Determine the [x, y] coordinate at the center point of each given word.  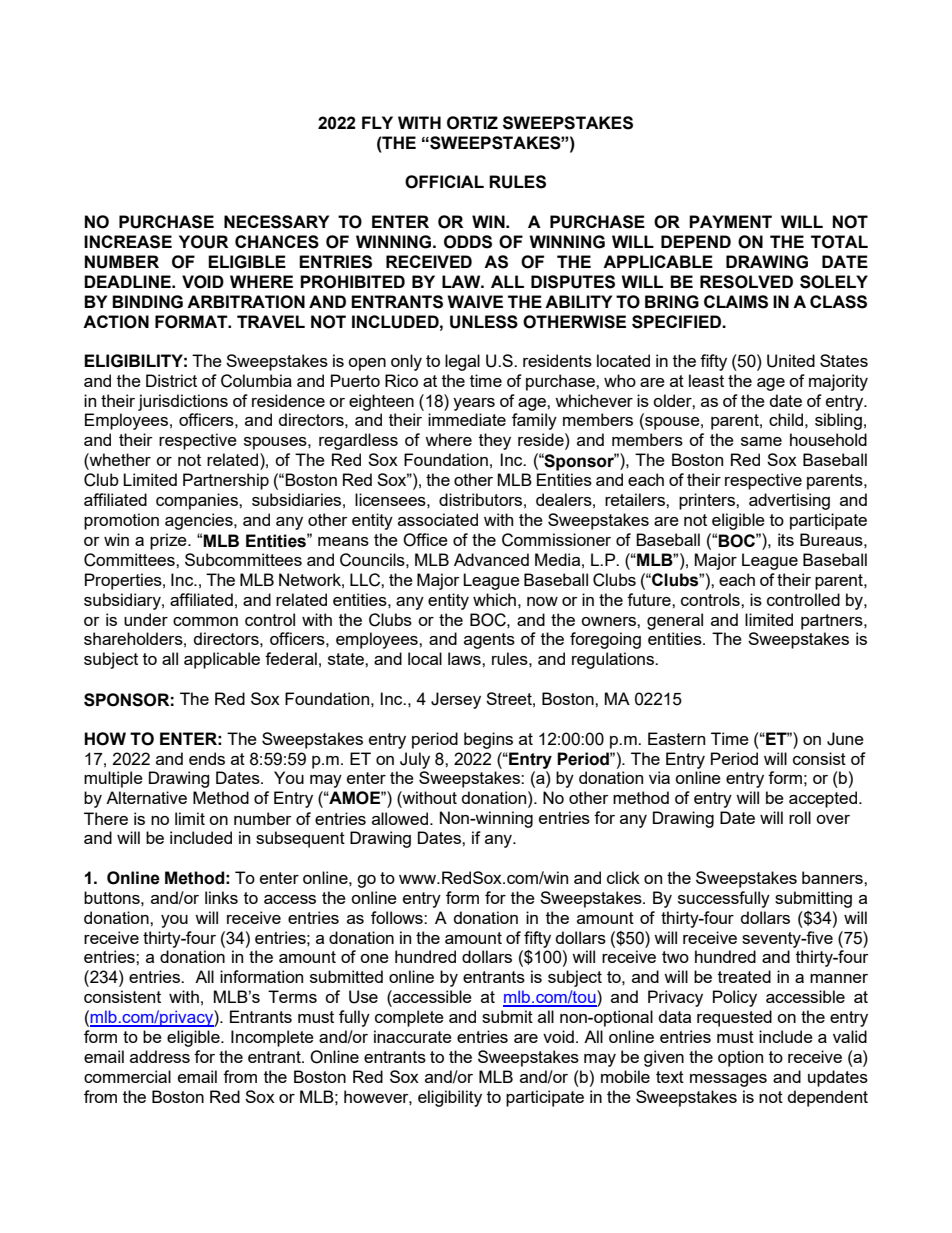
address [160, 1056]
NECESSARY [276, 222]
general [675, 621]
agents [489, 641]
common [205, 621]
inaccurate [413, 1036]
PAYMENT [730, 221]
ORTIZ [472, 123]
